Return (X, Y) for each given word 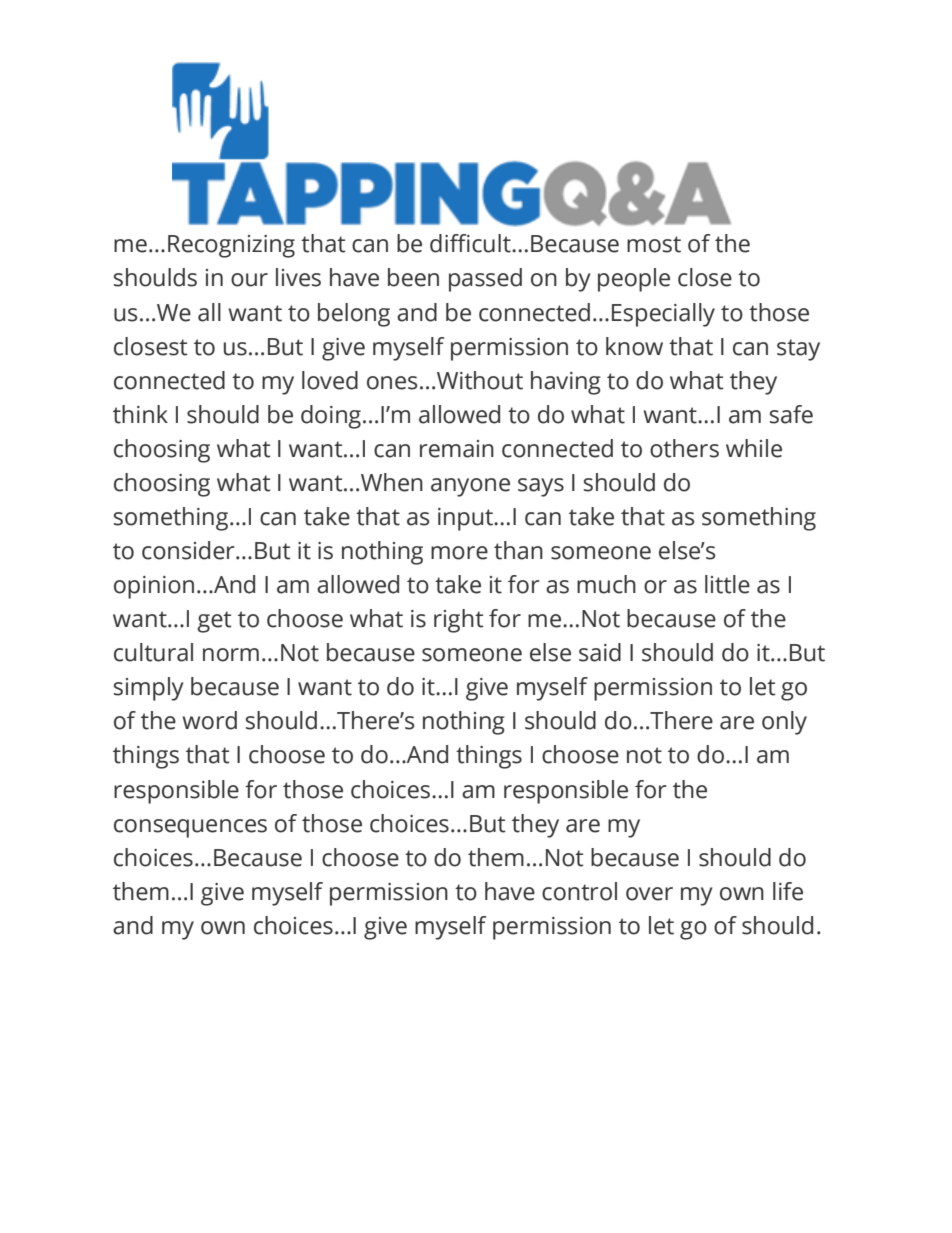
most (654, 244)
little (727, 584)
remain (457, 449)
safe (791, 414)
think (140, 414)
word (210, 720)
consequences (190, 828)
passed (485, 280)
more (459, 553)
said (600, 652)
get (214, 622)
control (579, 891)
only (784, 723)
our (249, 280)
